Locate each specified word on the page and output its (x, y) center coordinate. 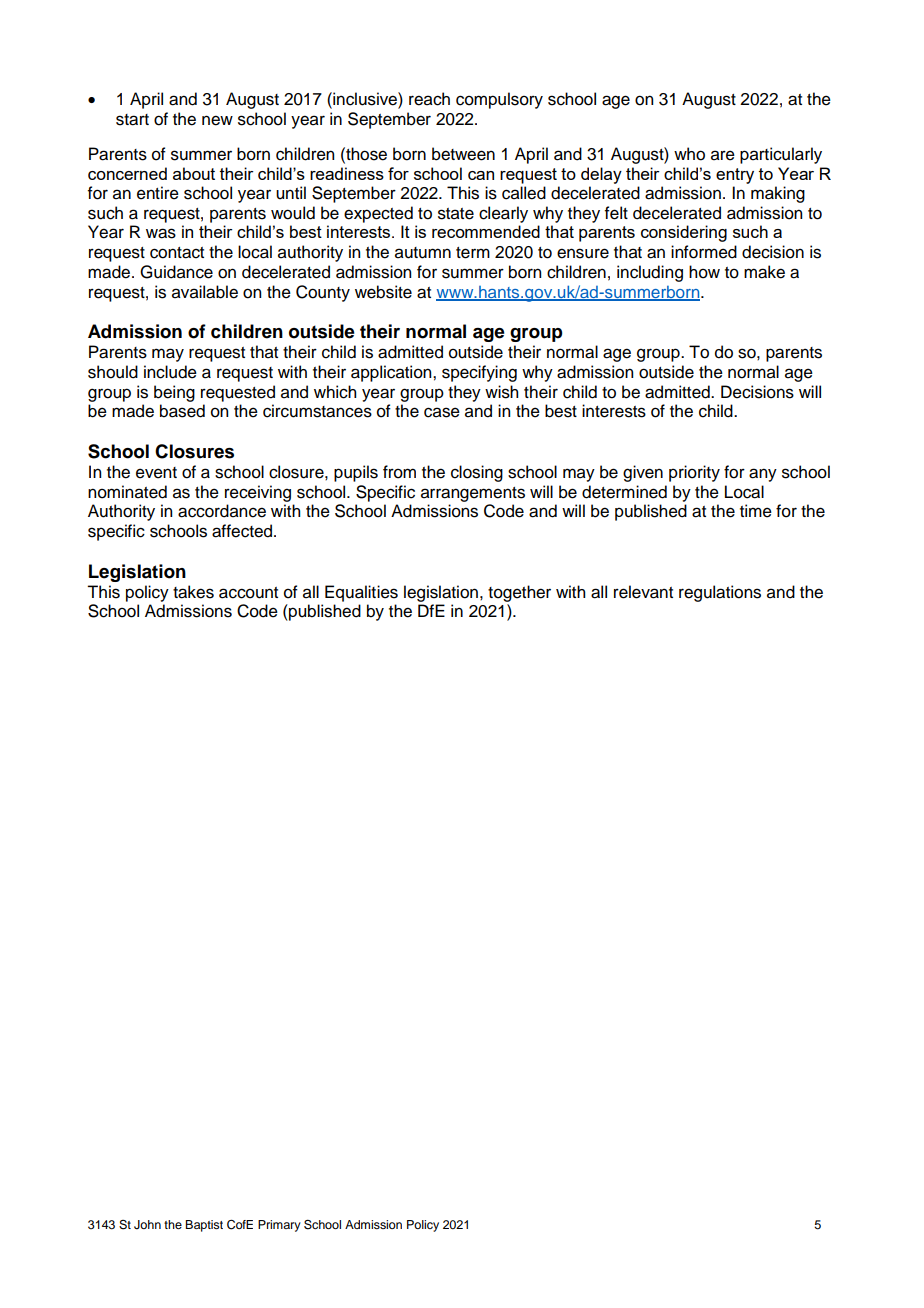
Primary (279, 1226)
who (689, 154)
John (147, 1225)
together (519, 593)
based (182, 411)
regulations (720, 593)
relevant (643, 592)
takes (193, 592)
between (463, 154)
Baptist (204, 1226)
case (442, 412)
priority (694, 473)
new (217, 120)
